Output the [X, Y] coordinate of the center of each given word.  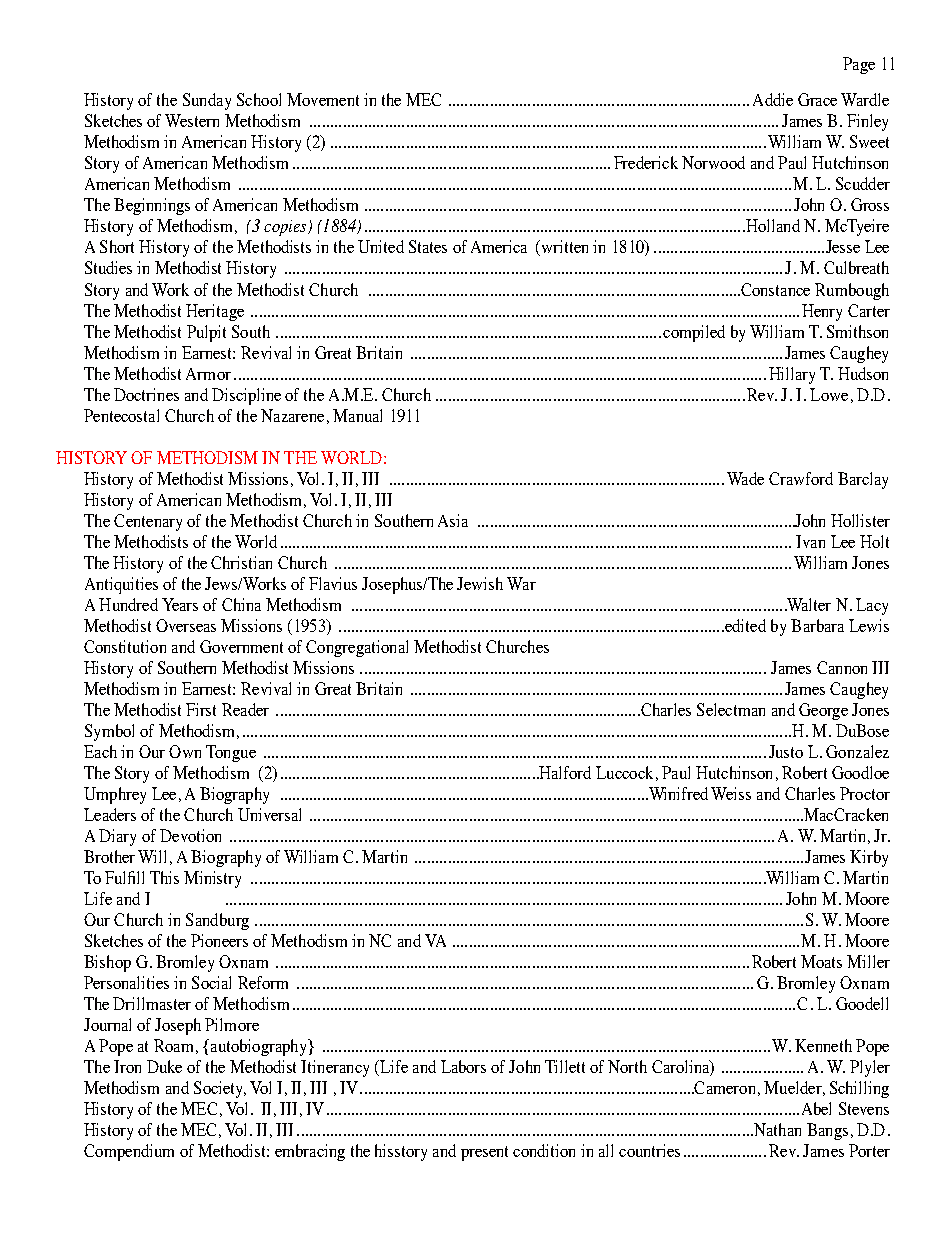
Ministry [212, 879]
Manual [357, 415]
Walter [808, 604]
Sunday [207, 101]
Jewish [480, 583]
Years [180, 604]
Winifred [677, 793]
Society [220, 1089]
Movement [323, 99]
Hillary [792, 375]
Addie [773, 99]
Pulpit [206, 333]
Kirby [869, 858]
